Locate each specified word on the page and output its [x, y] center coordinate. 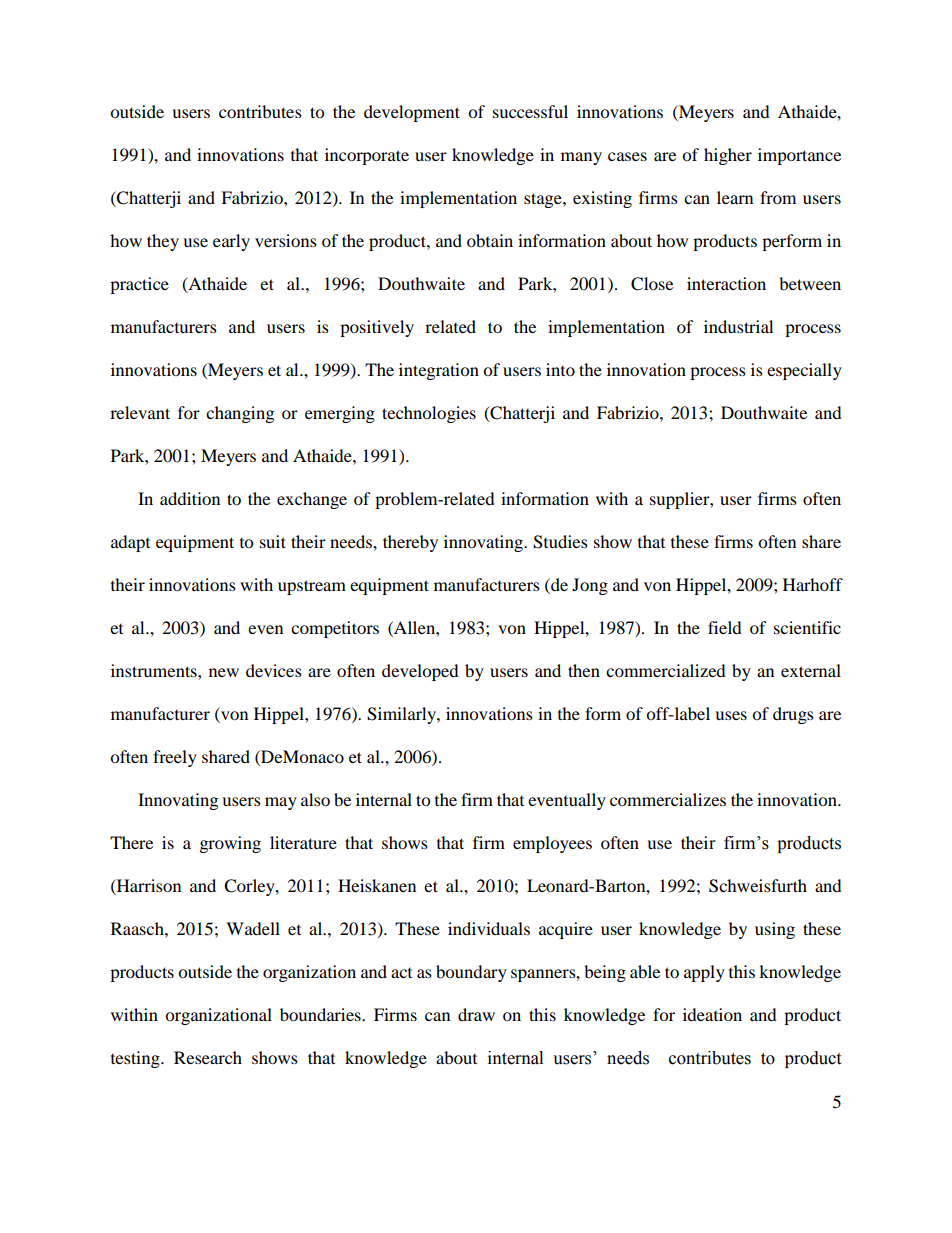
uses [731, 715]
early [231, 242]
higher [728, 156]
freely [175, 758]
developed [420, 672]
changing [240, 414]
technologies [429, 414]
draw [476, 1014]
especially [804, 371]
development [412, 113]
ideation [712, 1014]
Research [208, 1057]
